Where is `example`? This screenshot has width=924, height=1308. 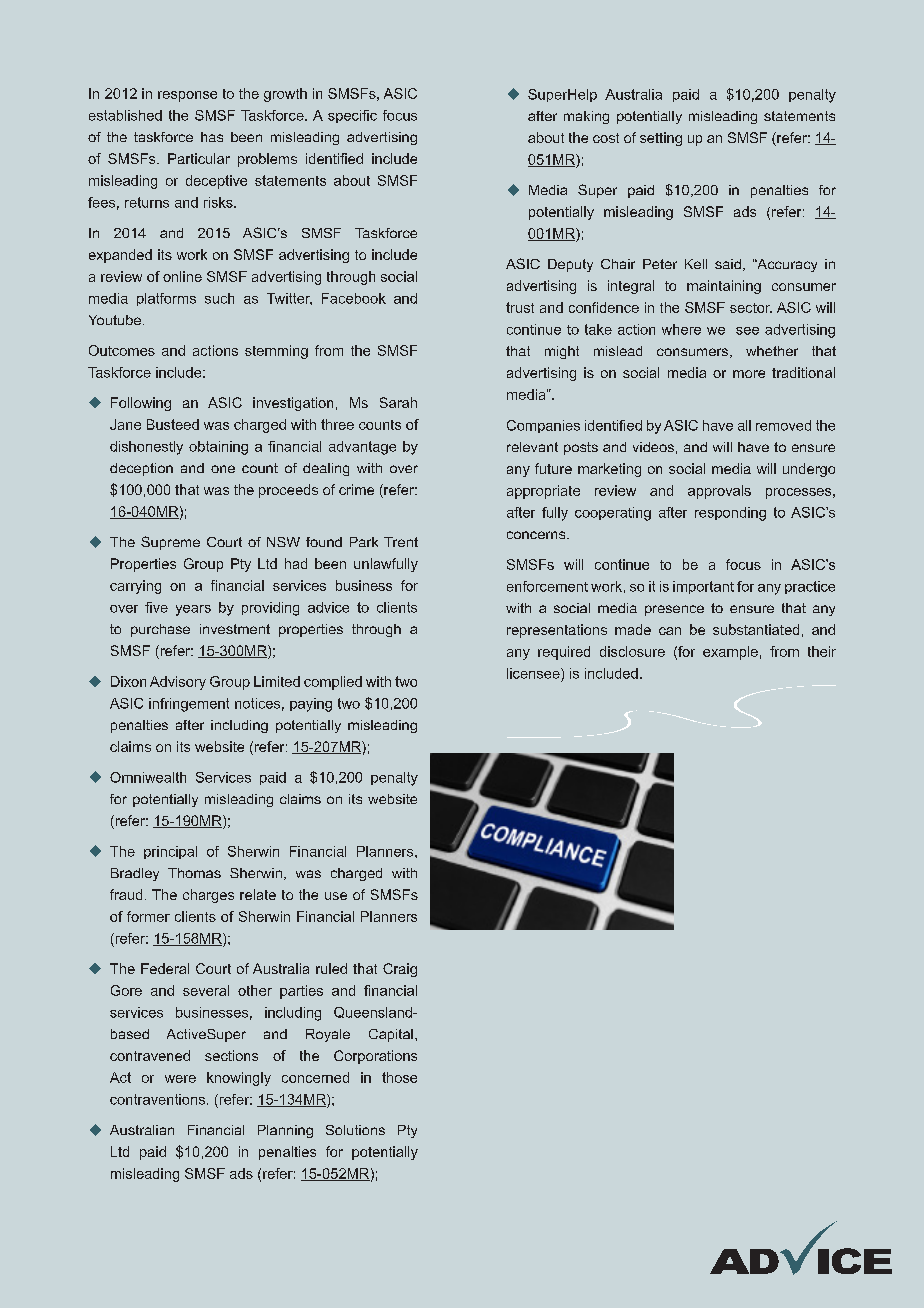 example is located at coordinates (730, 653).
